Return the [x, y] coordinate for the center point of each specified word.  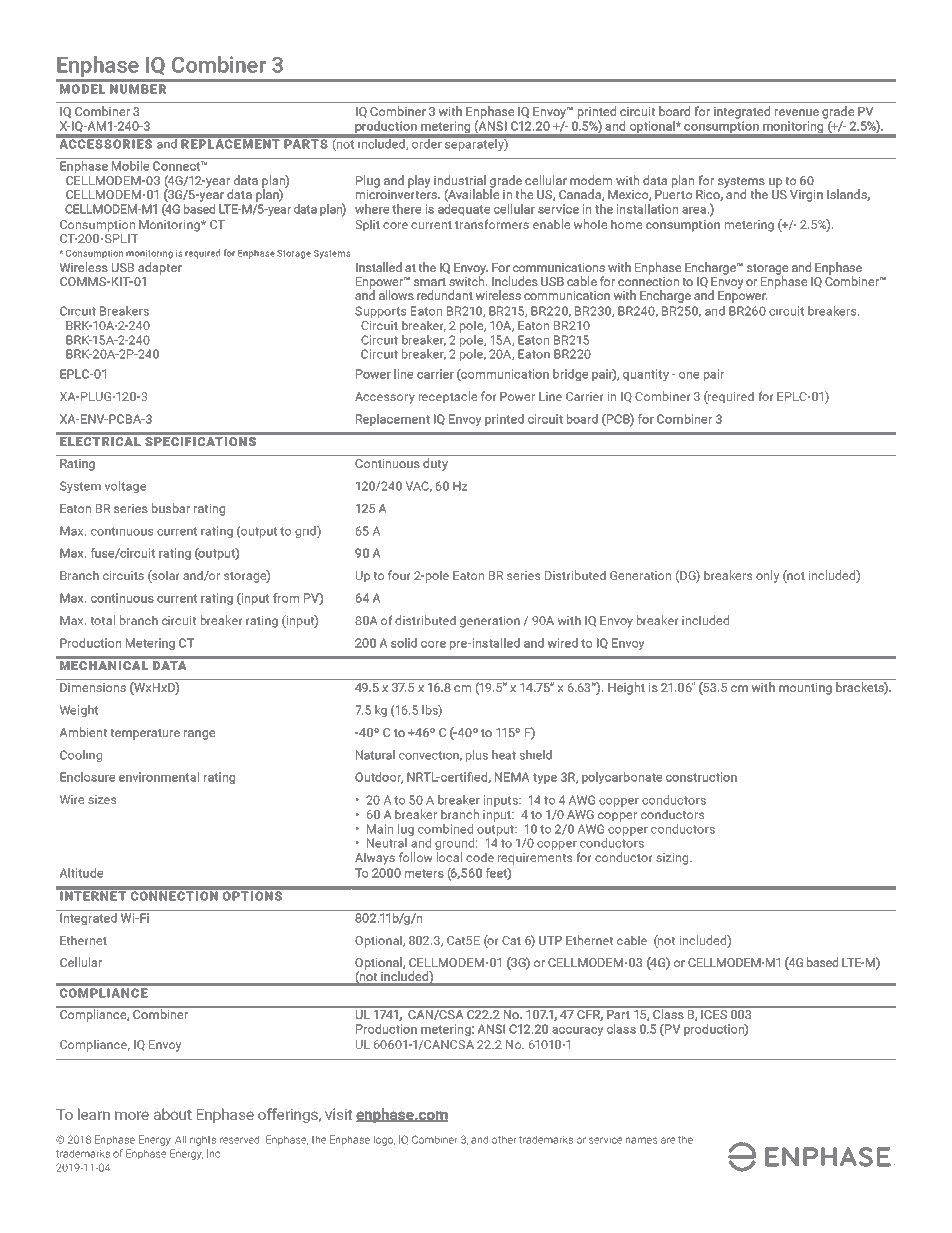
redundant [445, 295]
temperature [145, 734]
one [689, 375]
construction [701, 777]
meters [424, 873]
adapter [159, 268]
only [767, 576]
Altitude [81, 873]
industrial [460, 180]
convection [430, 755]
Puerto [673, 194]
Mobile [130, 166]
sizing [673, 859]
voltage [125, 487]
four [399, 575]
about [173, 1114]
